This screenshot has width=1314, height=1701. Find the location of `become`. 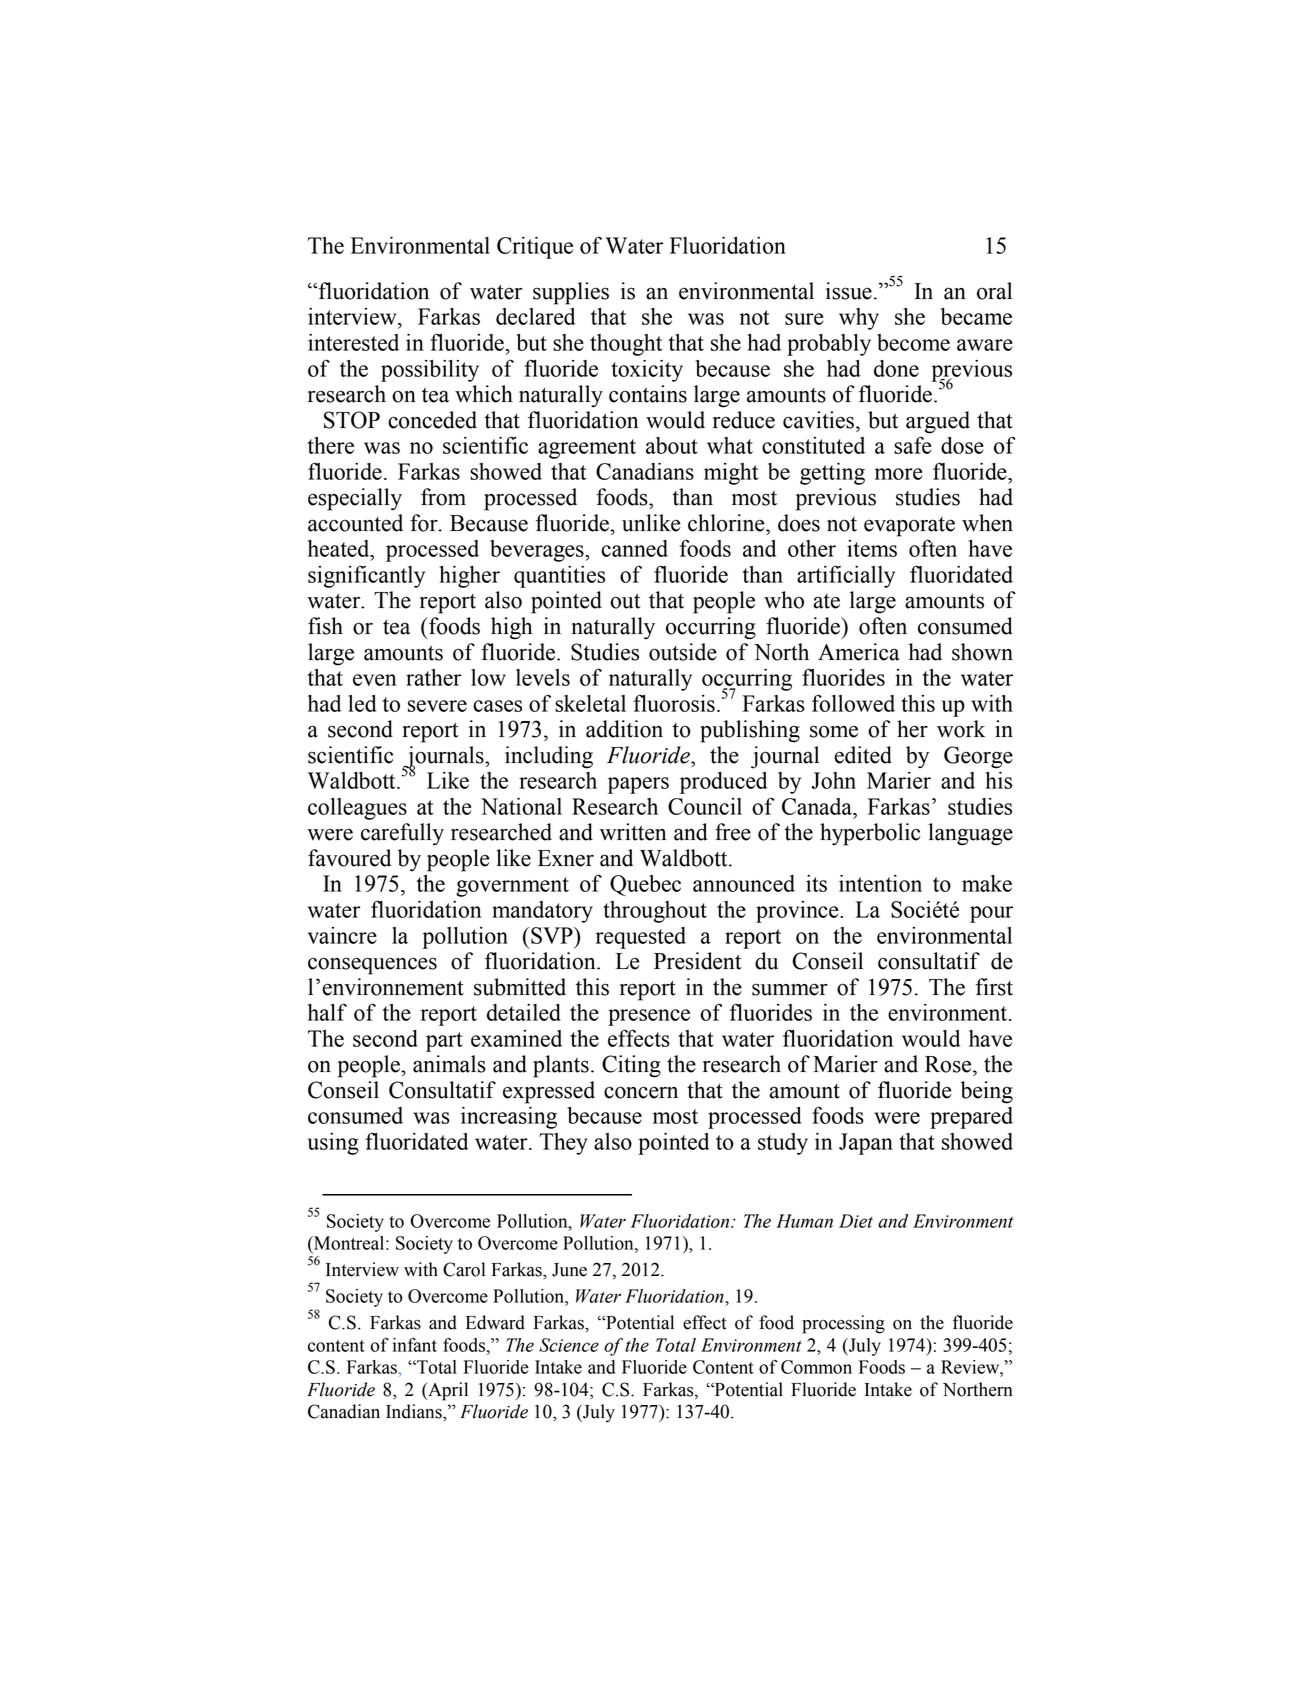

become is located at coordinates (913, 342).
